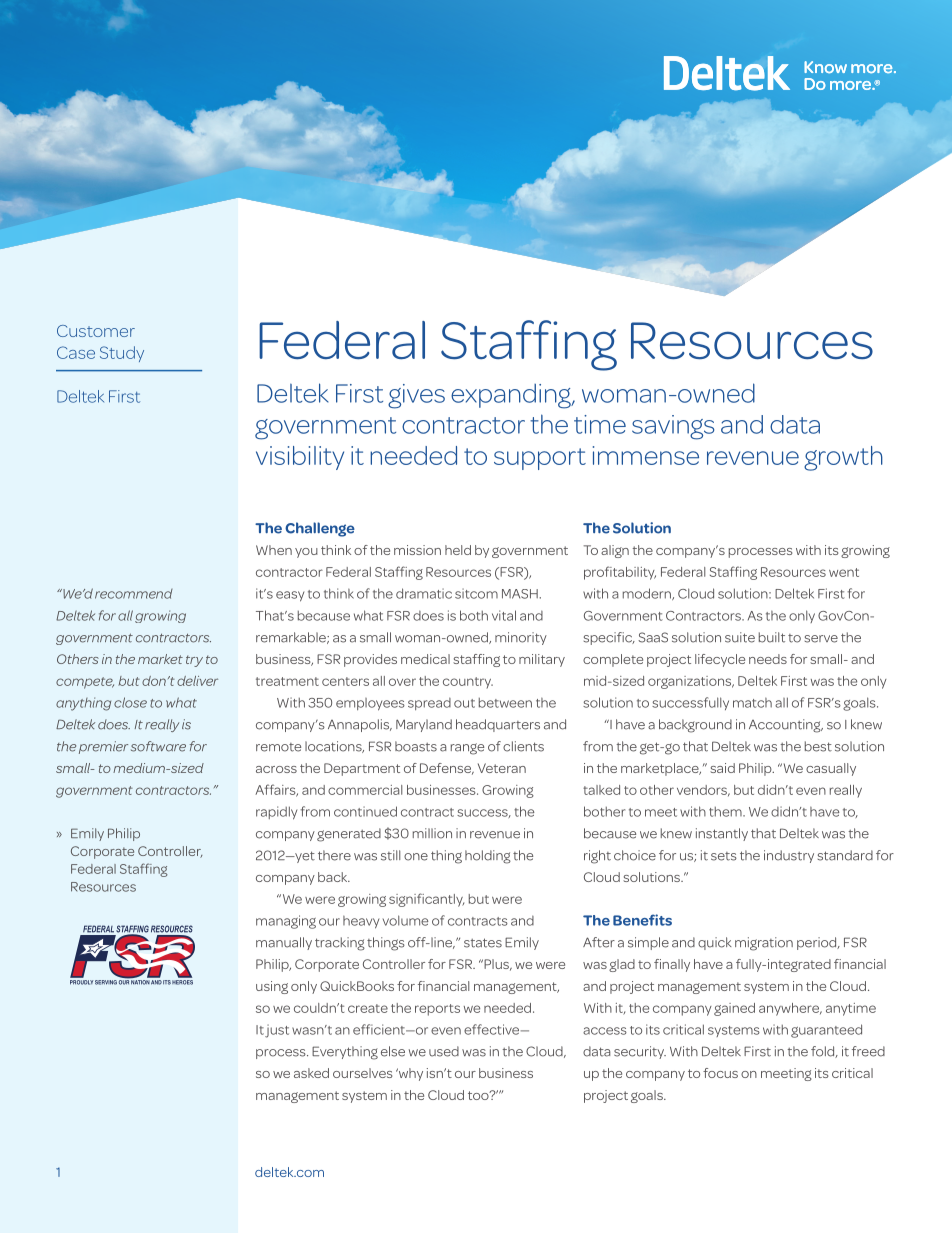 This image has height=1233, width=952. I want to click on states, so click(483, 943).
